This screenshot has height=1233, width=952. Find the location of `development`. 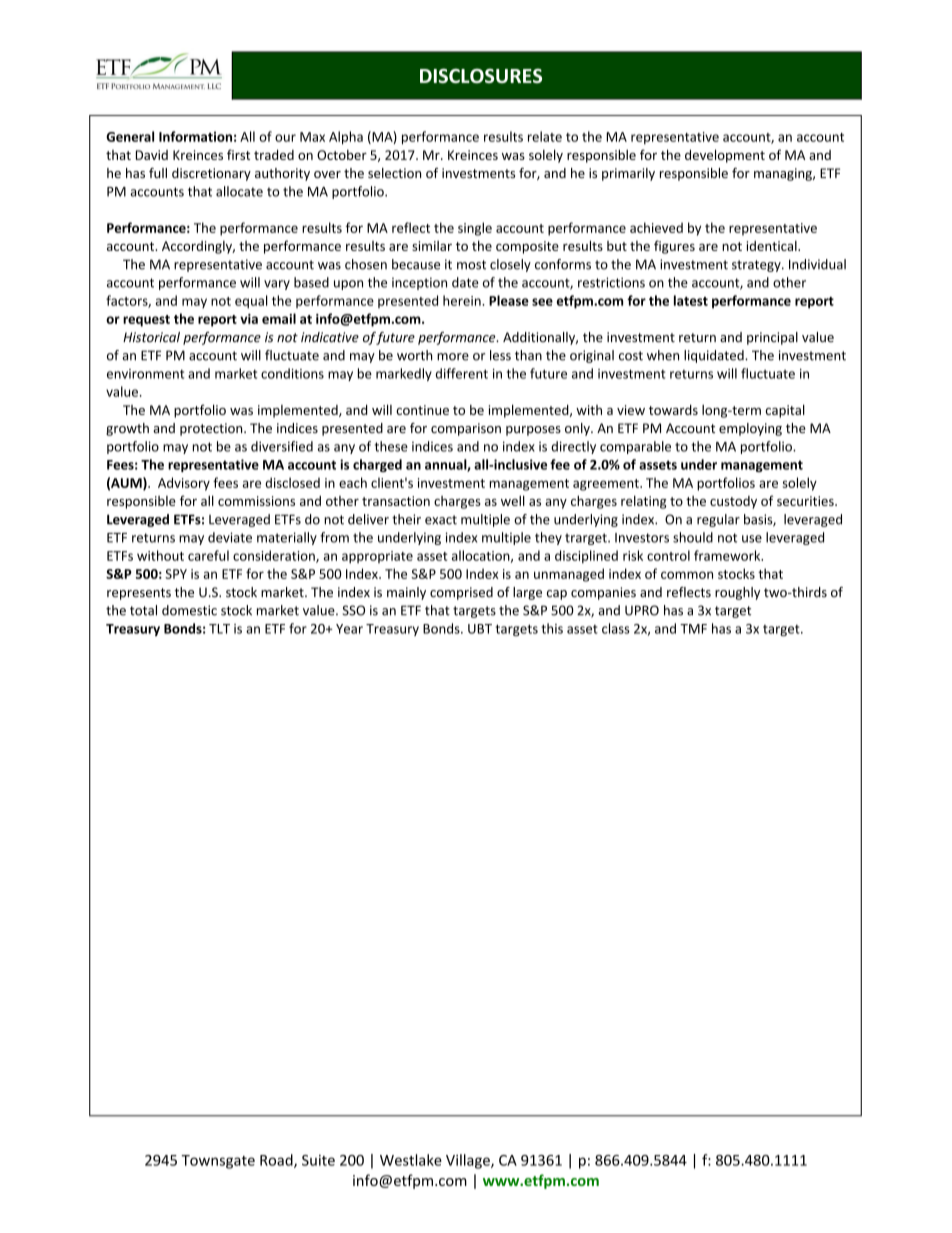

development is located at coordinates (725, 156).
